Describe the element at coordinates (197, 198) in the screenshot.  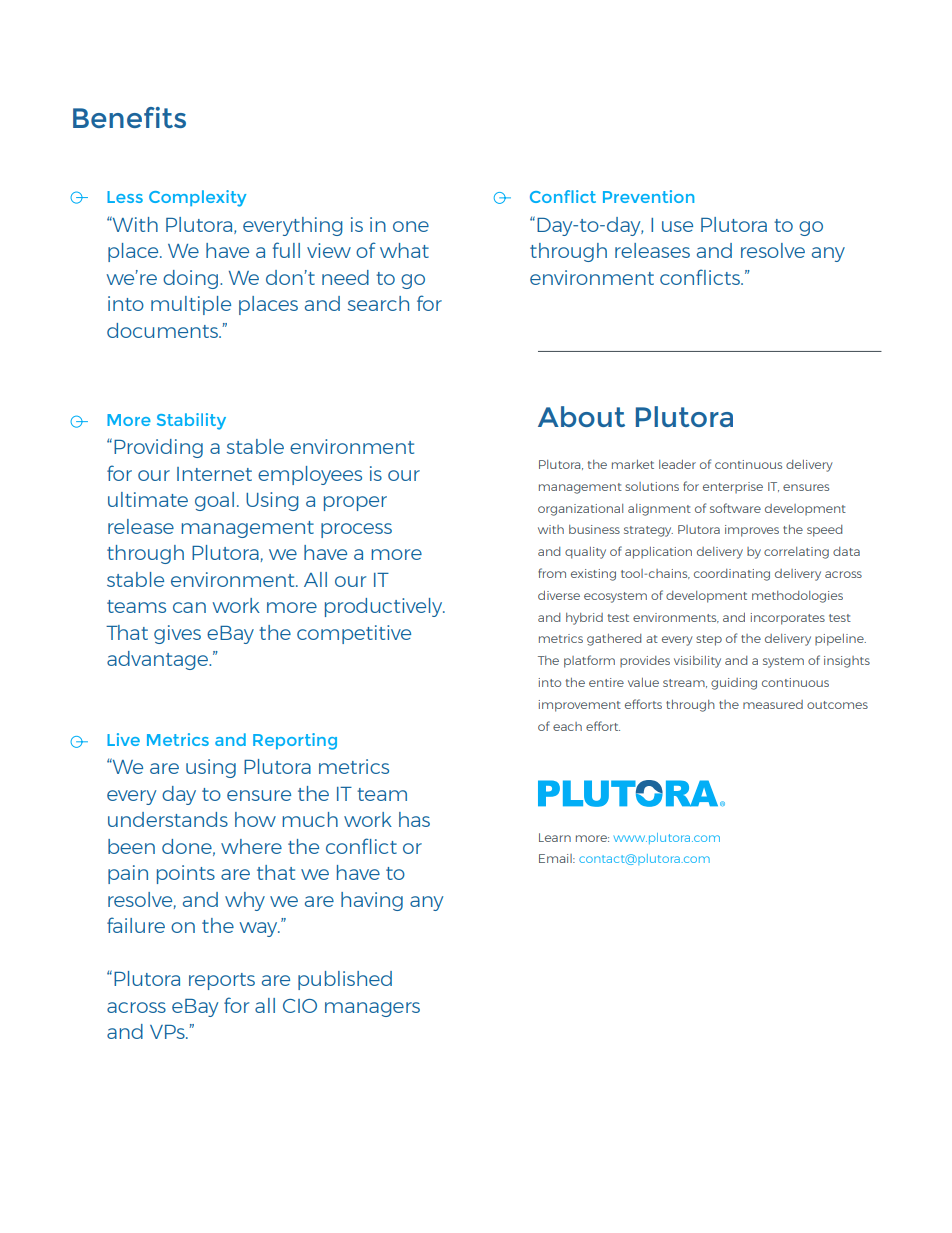
I see `Complexity` at that location.
